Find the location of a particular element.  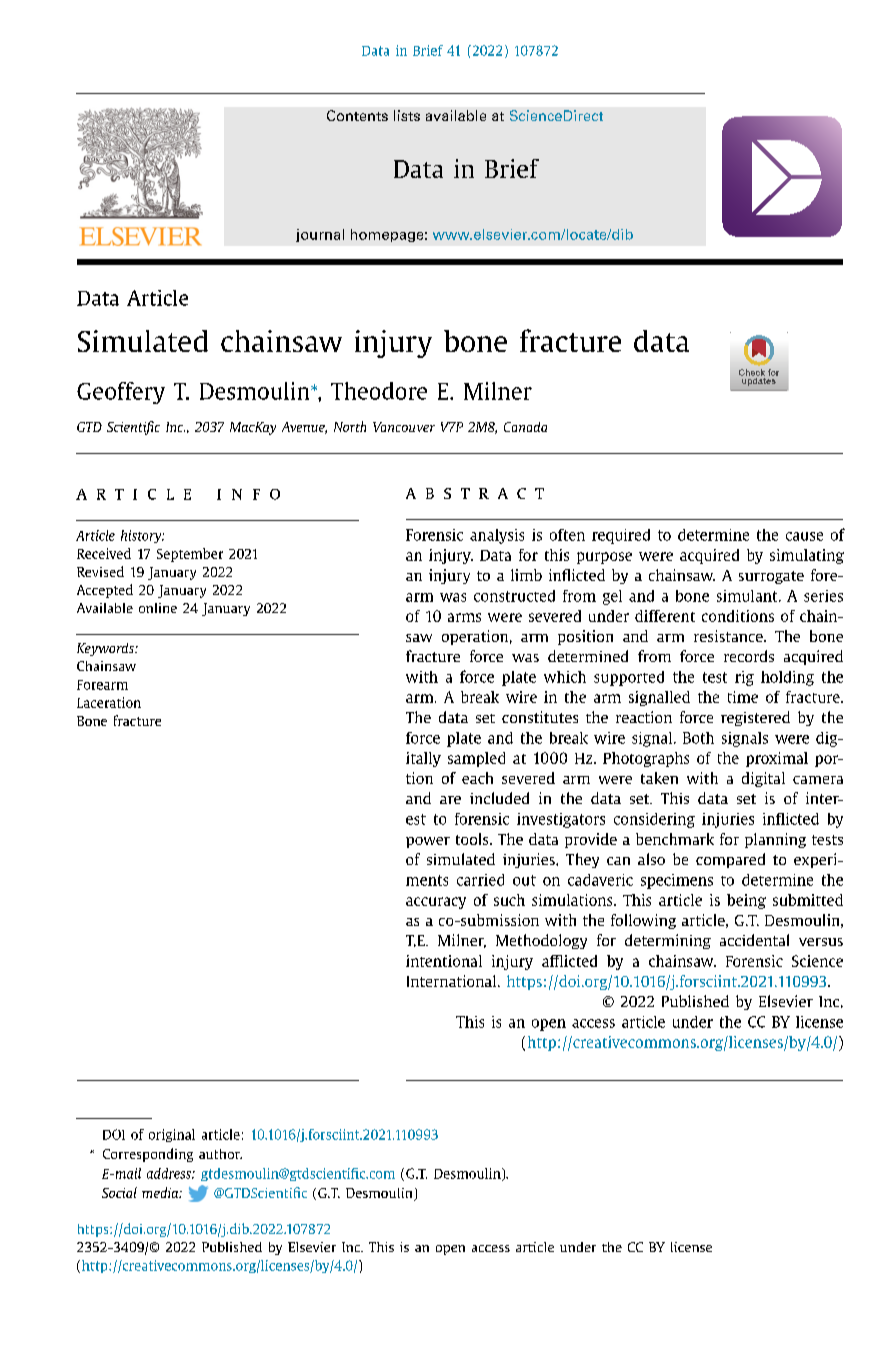

such is located at coordinates (509, 900).
